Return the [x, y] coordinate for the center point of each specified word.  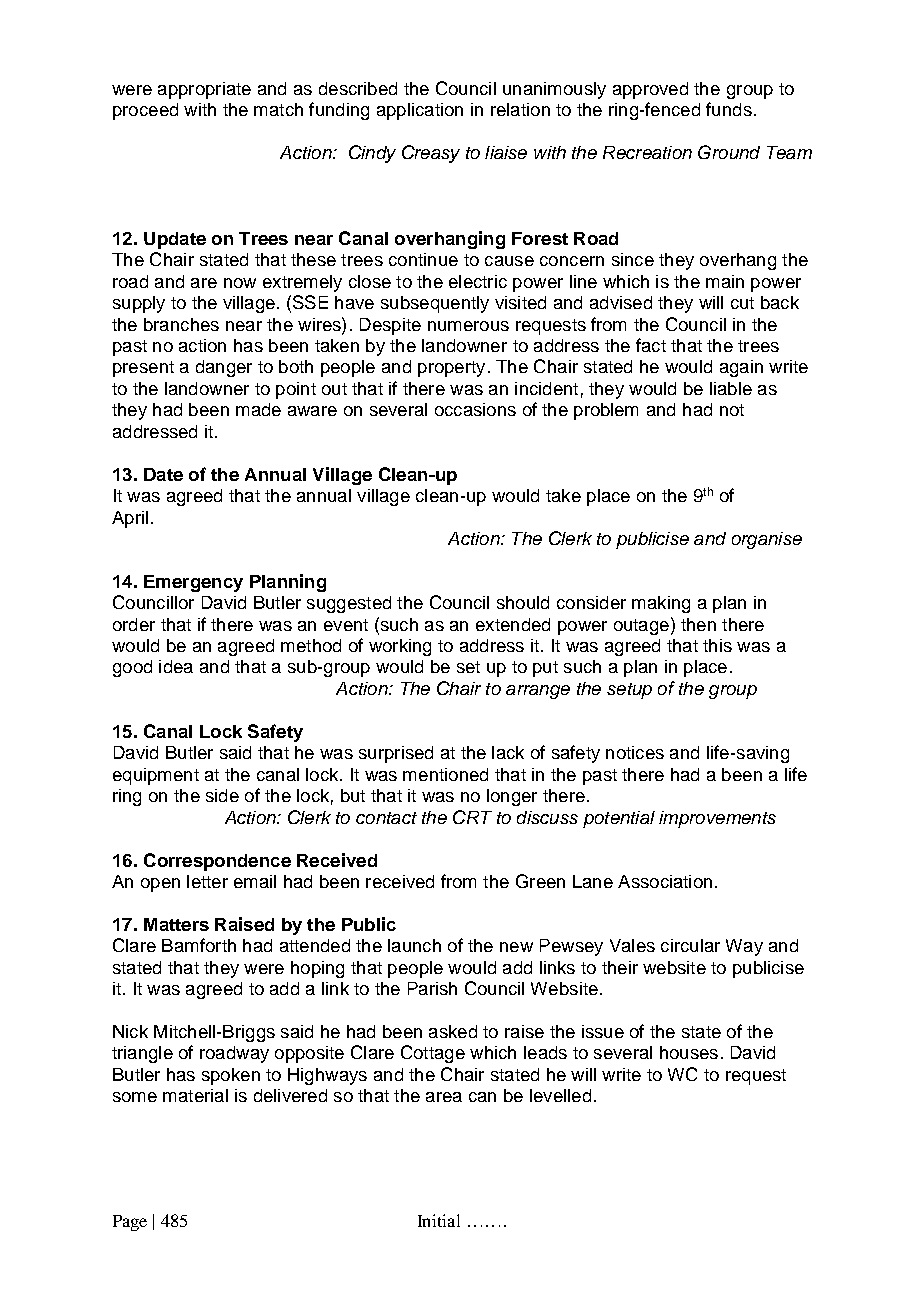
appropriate [204, 90]
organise [767, 540]
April [130, 519]
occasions [475, 409]
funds [729, 109]
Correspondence [217, 862]
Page [130, 1223]
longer [512, 797]
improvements [717, 819]
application [420, 111]
